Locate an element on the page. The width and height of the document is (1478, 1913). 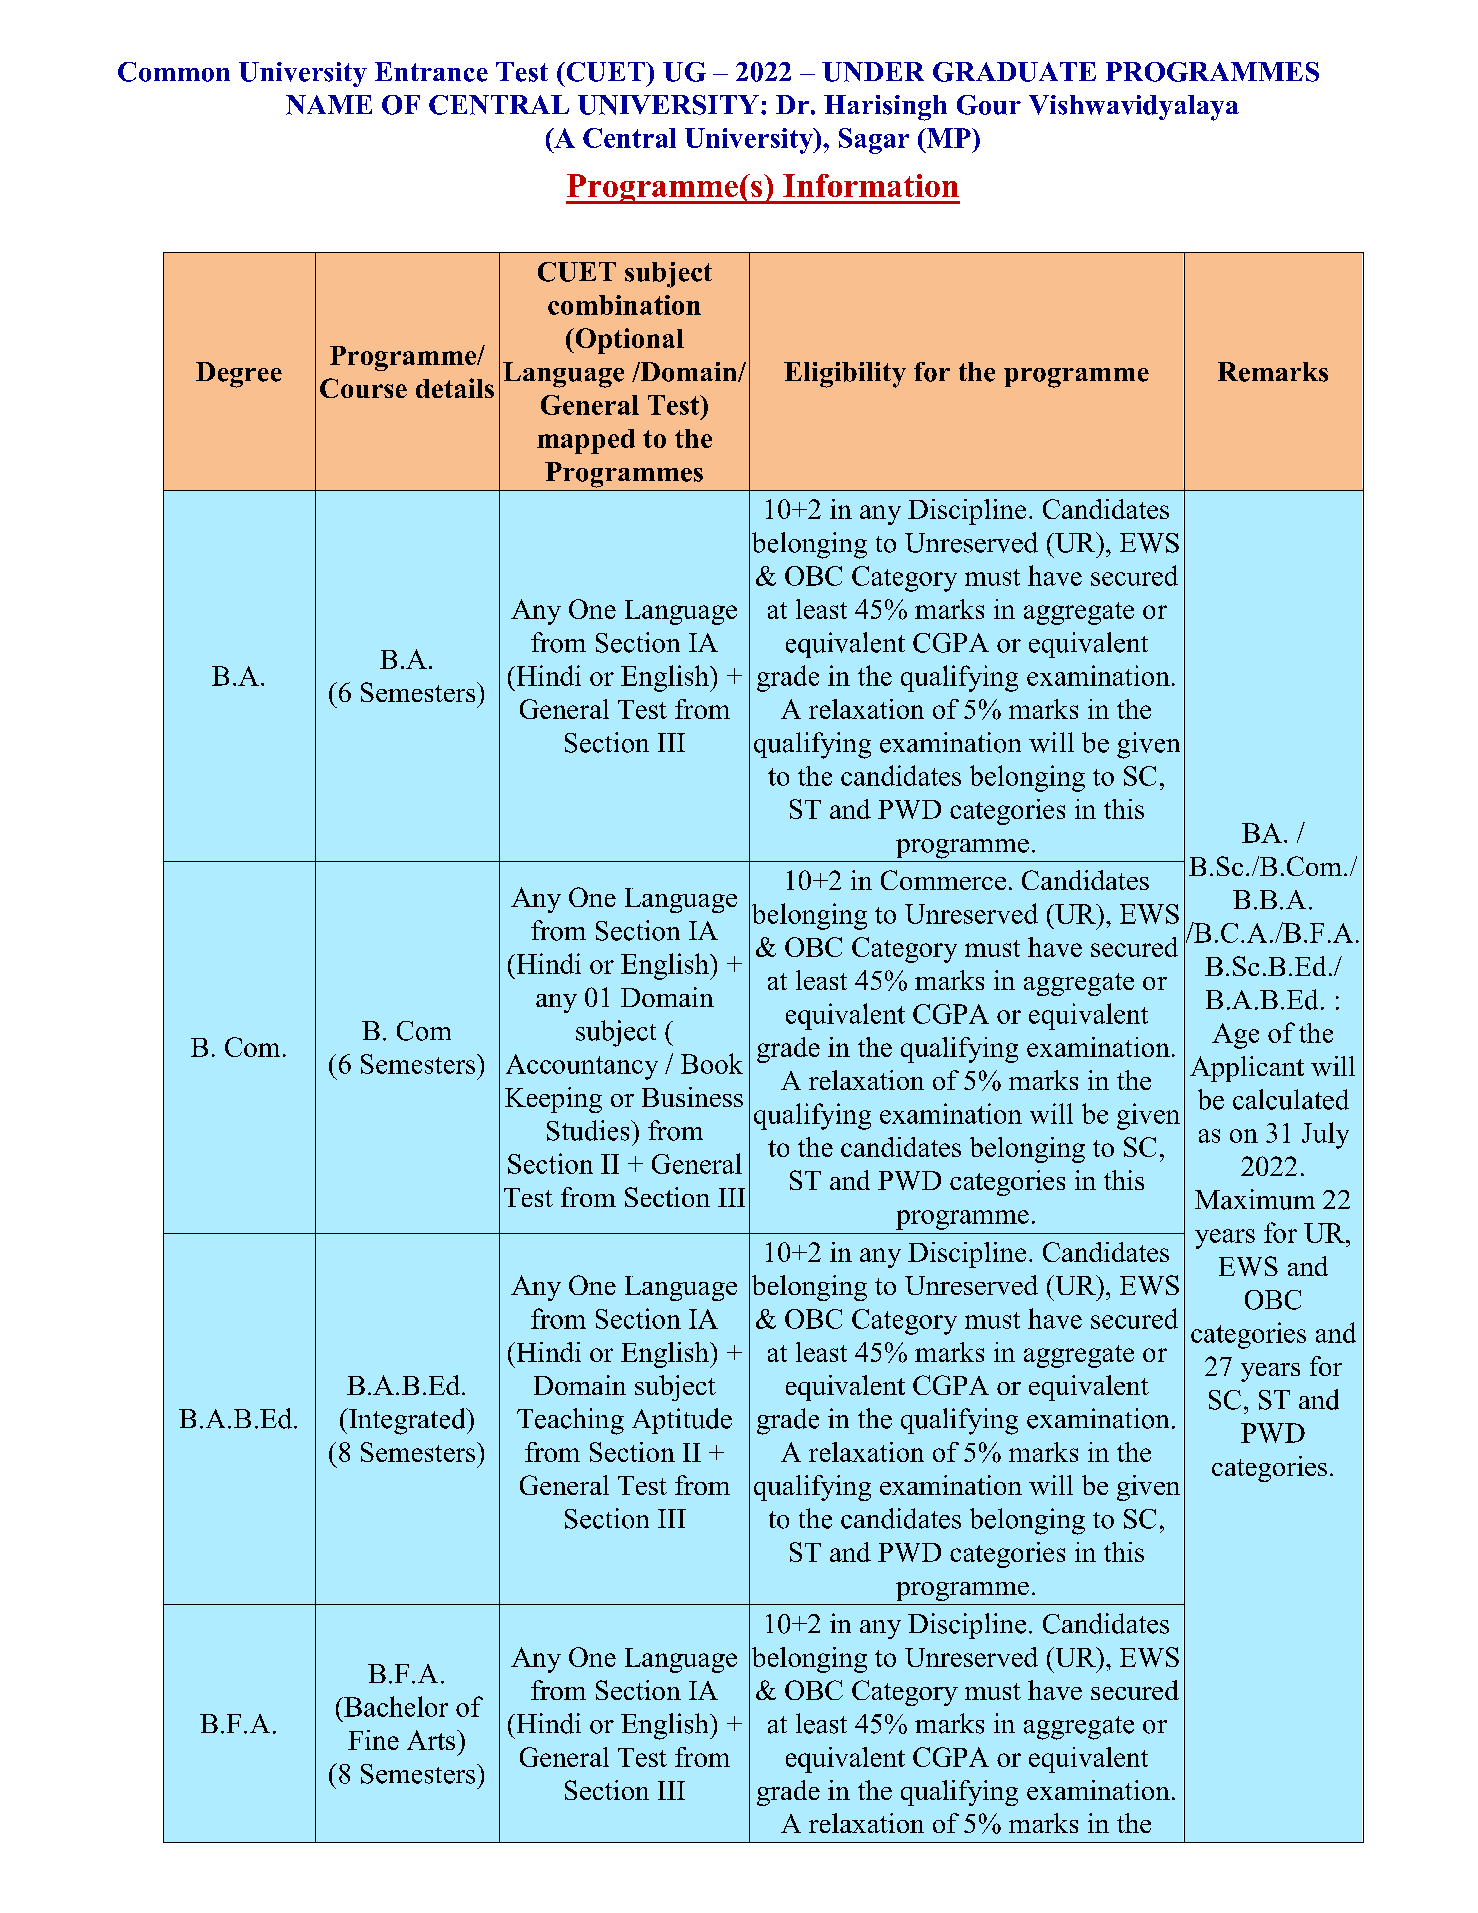
mapped is located at coordinates (586, 441).
